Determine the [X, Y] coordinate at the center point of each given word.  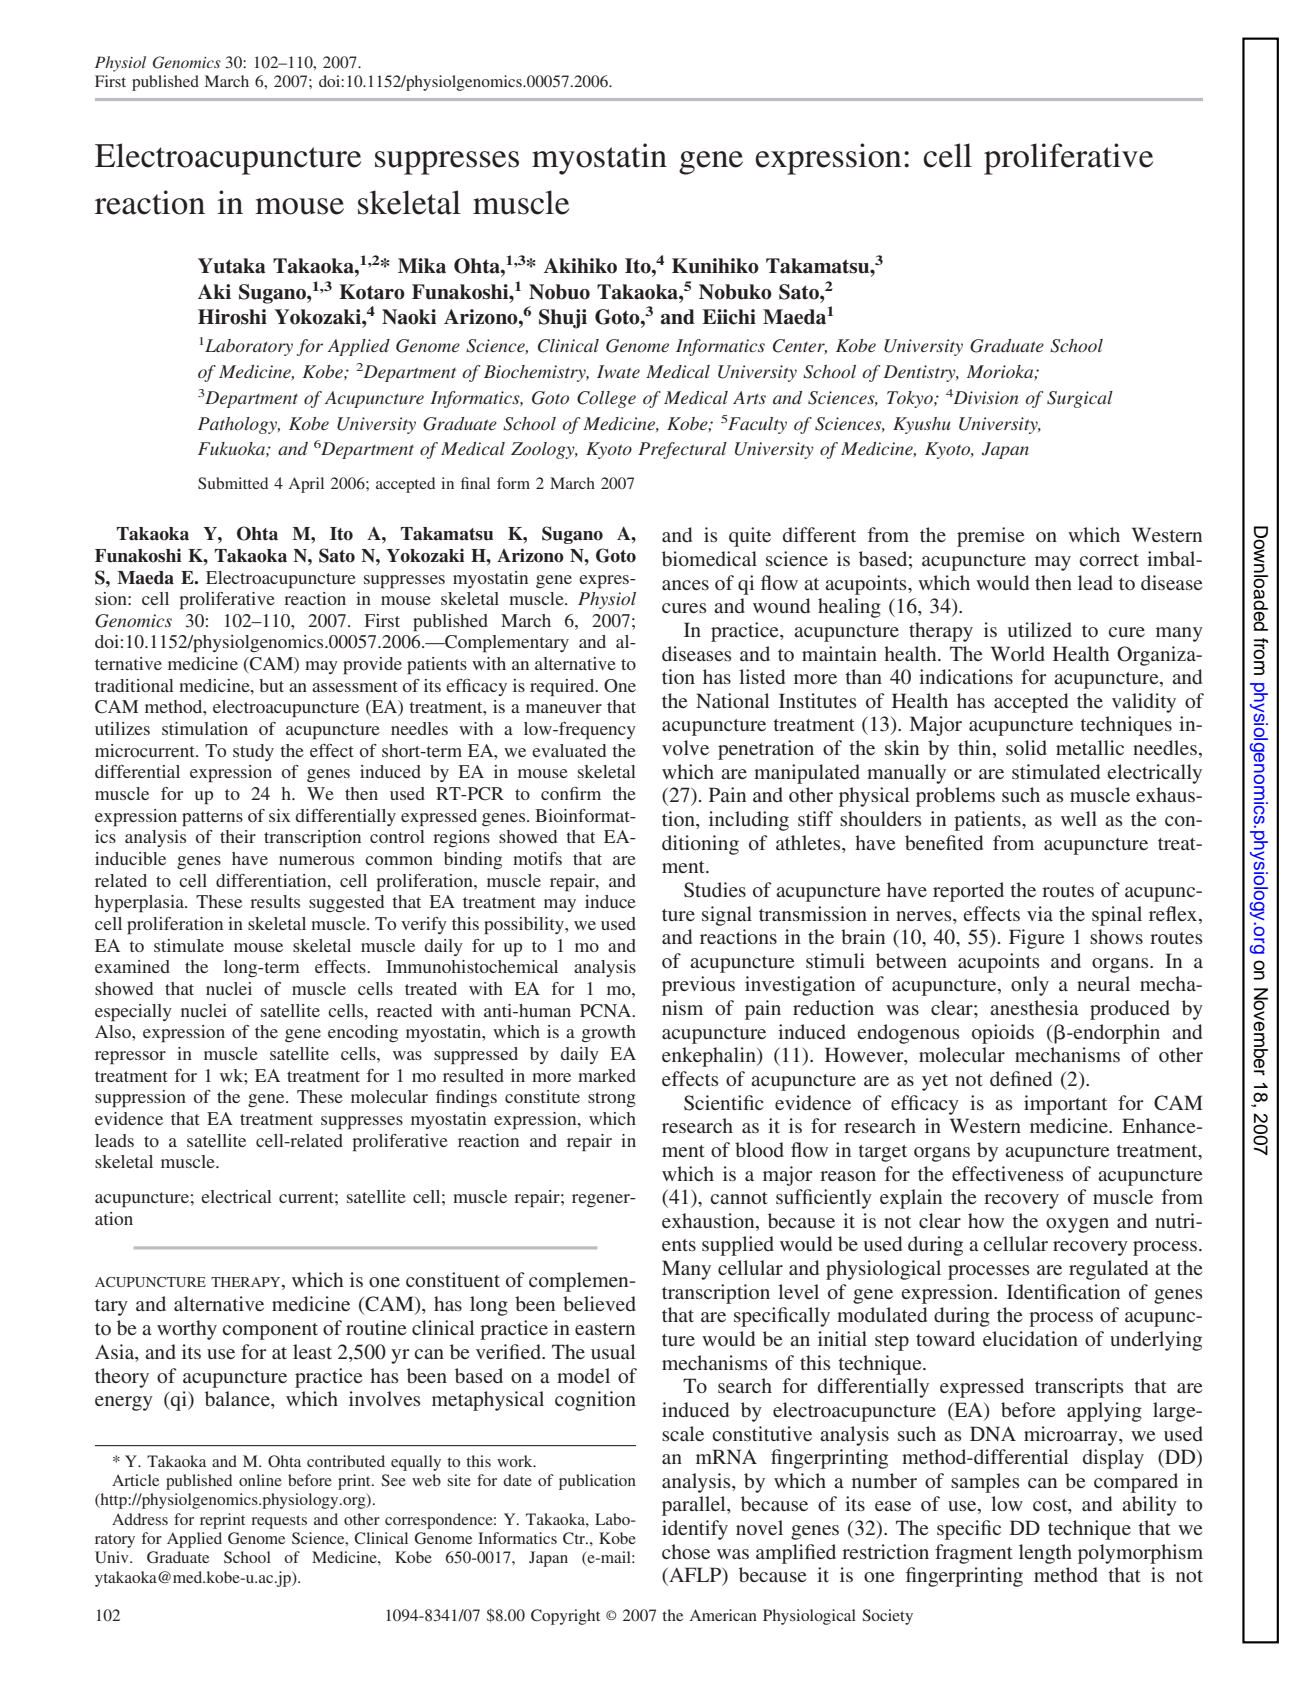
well [1079, 818]
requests [279, 1522]
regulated [1108, 1270]
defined [1021, 1078]
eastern [605, 1329]
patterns [212, 819]
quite [750, 537]
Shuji [563, 319]
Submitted [233, 483]
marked [607, 1075]
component [270, 1331]
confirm [571, 793]
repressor [130, 1058]
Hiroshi [232, 317]
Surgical [1080, 399]
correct [1109, 560]
